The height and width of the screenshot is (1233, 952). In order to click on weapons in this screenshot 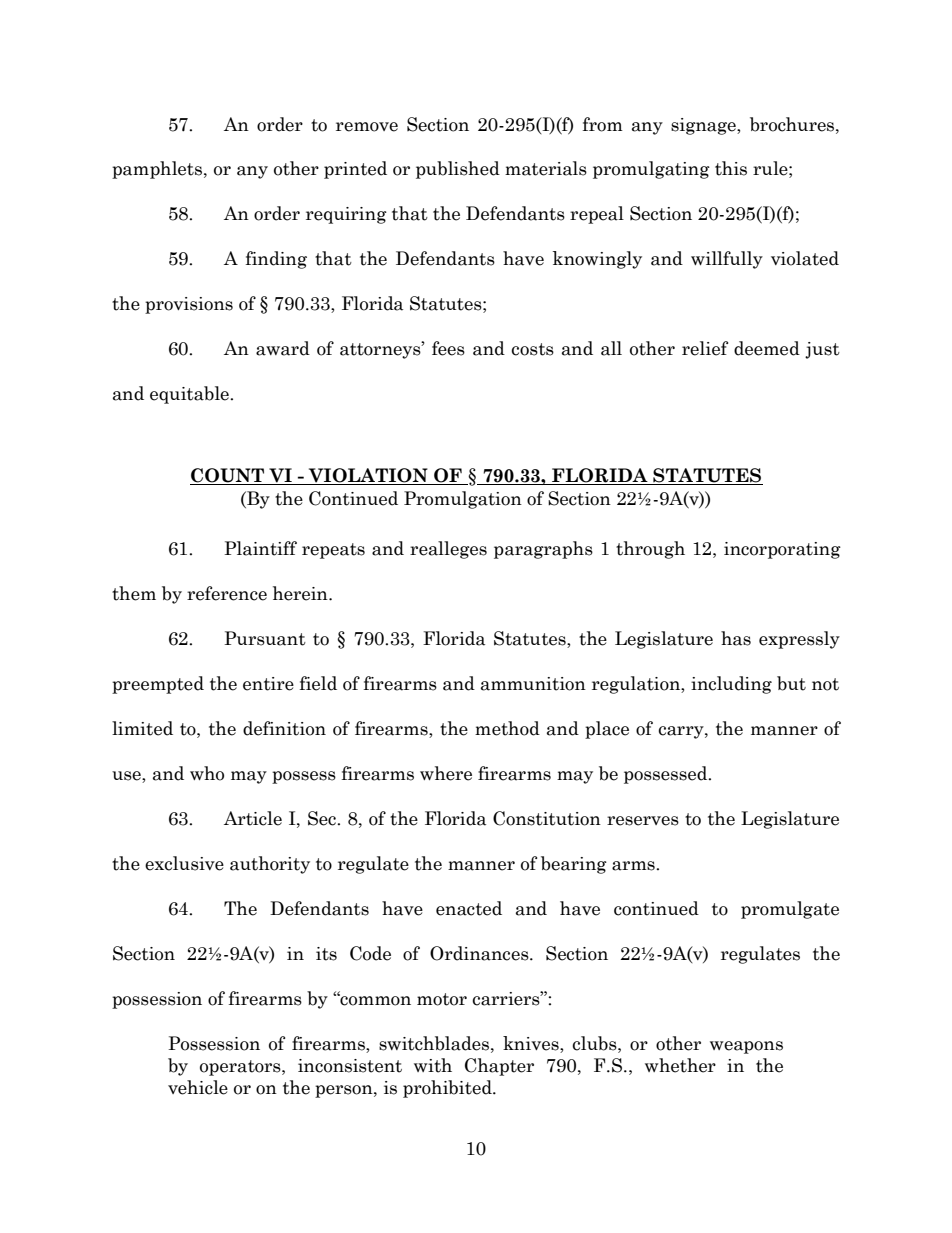, I will do `click(746, 1047)`.
